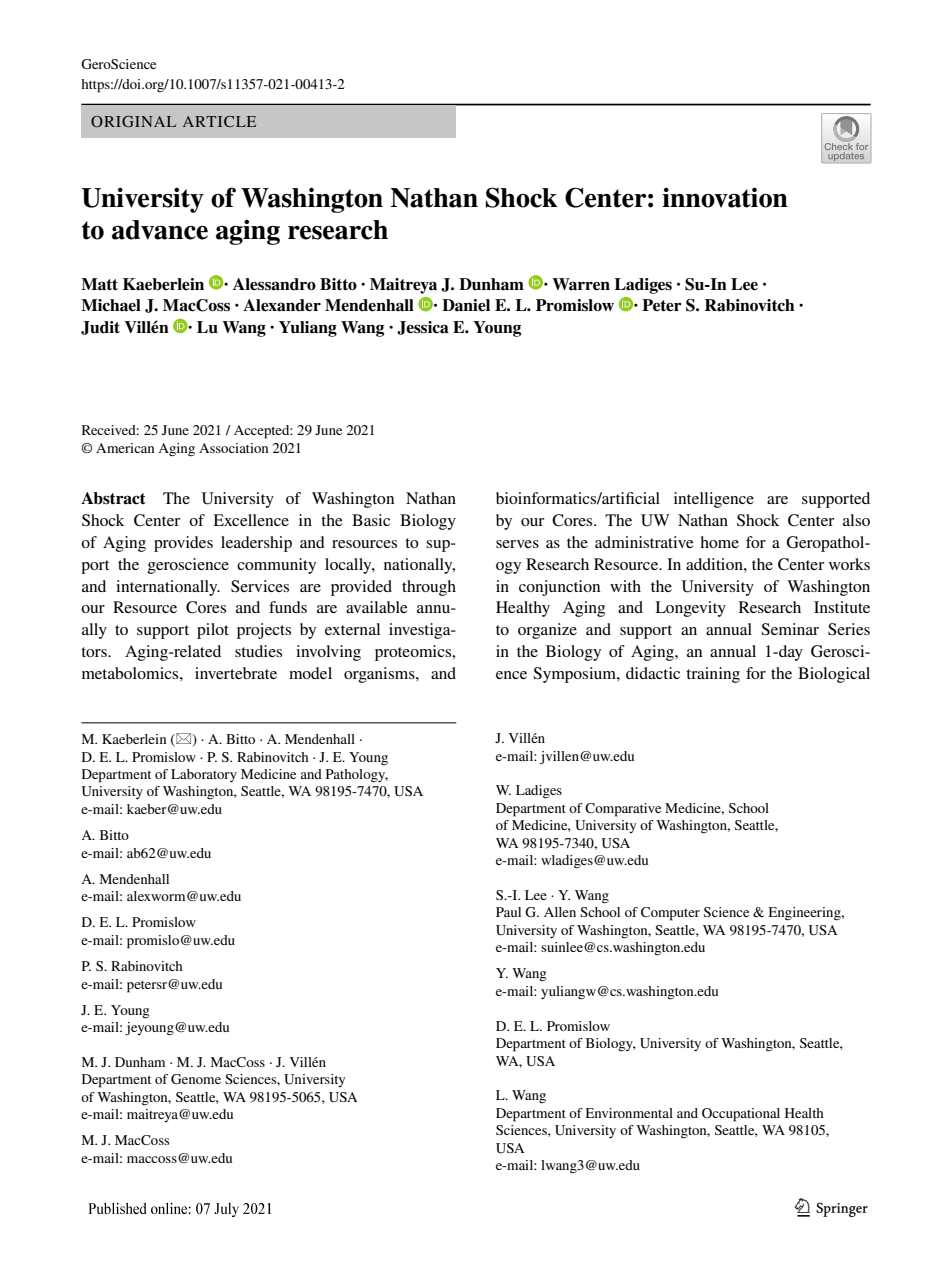 This screenshot has width=952, height=1284. What do you see at coordinates (204, 775) in the screenshot?
I see `Laboratory` at bounding box center [204, 775].
